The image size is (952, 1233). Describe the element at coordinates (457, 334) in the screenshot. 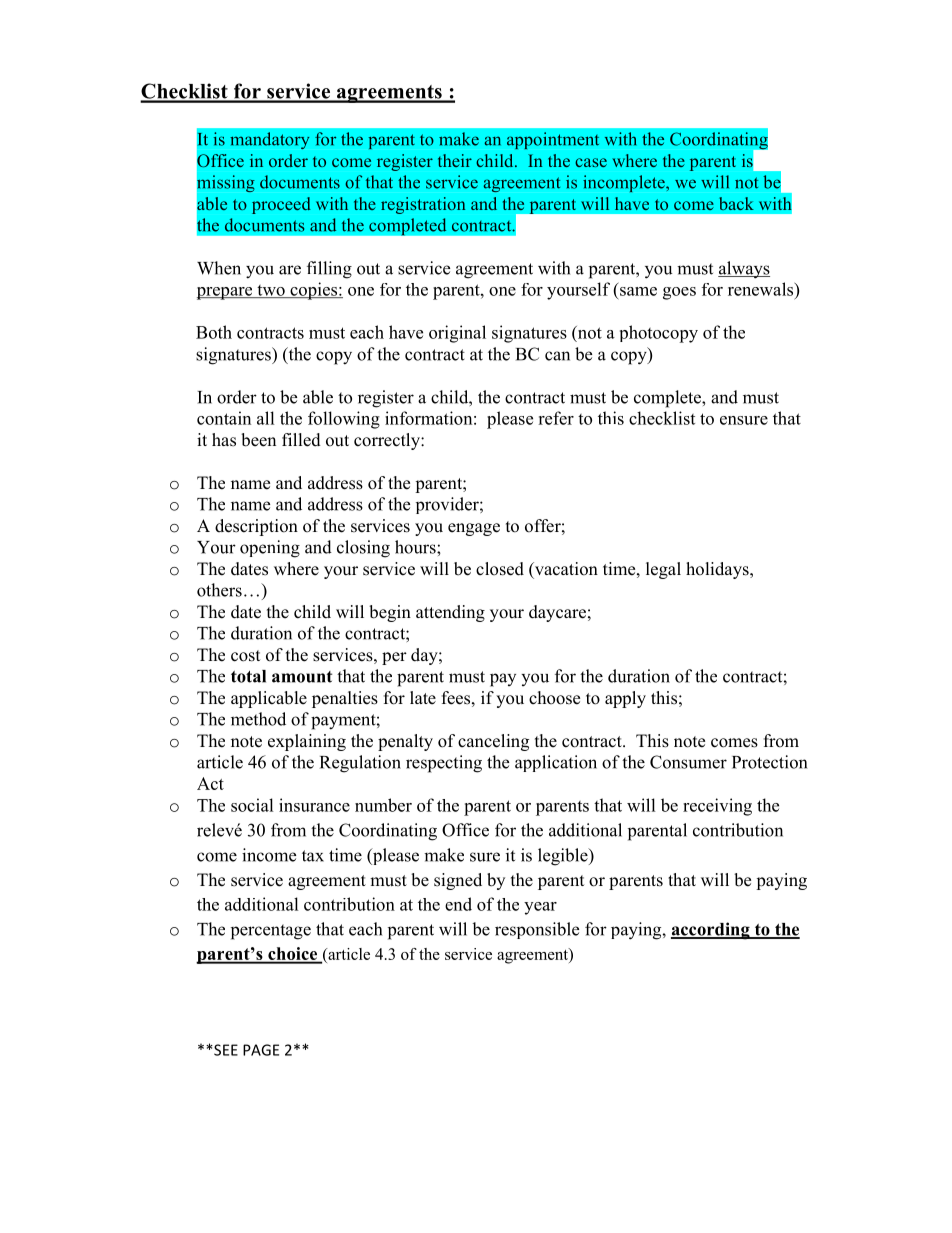

I see `original` at that location.
